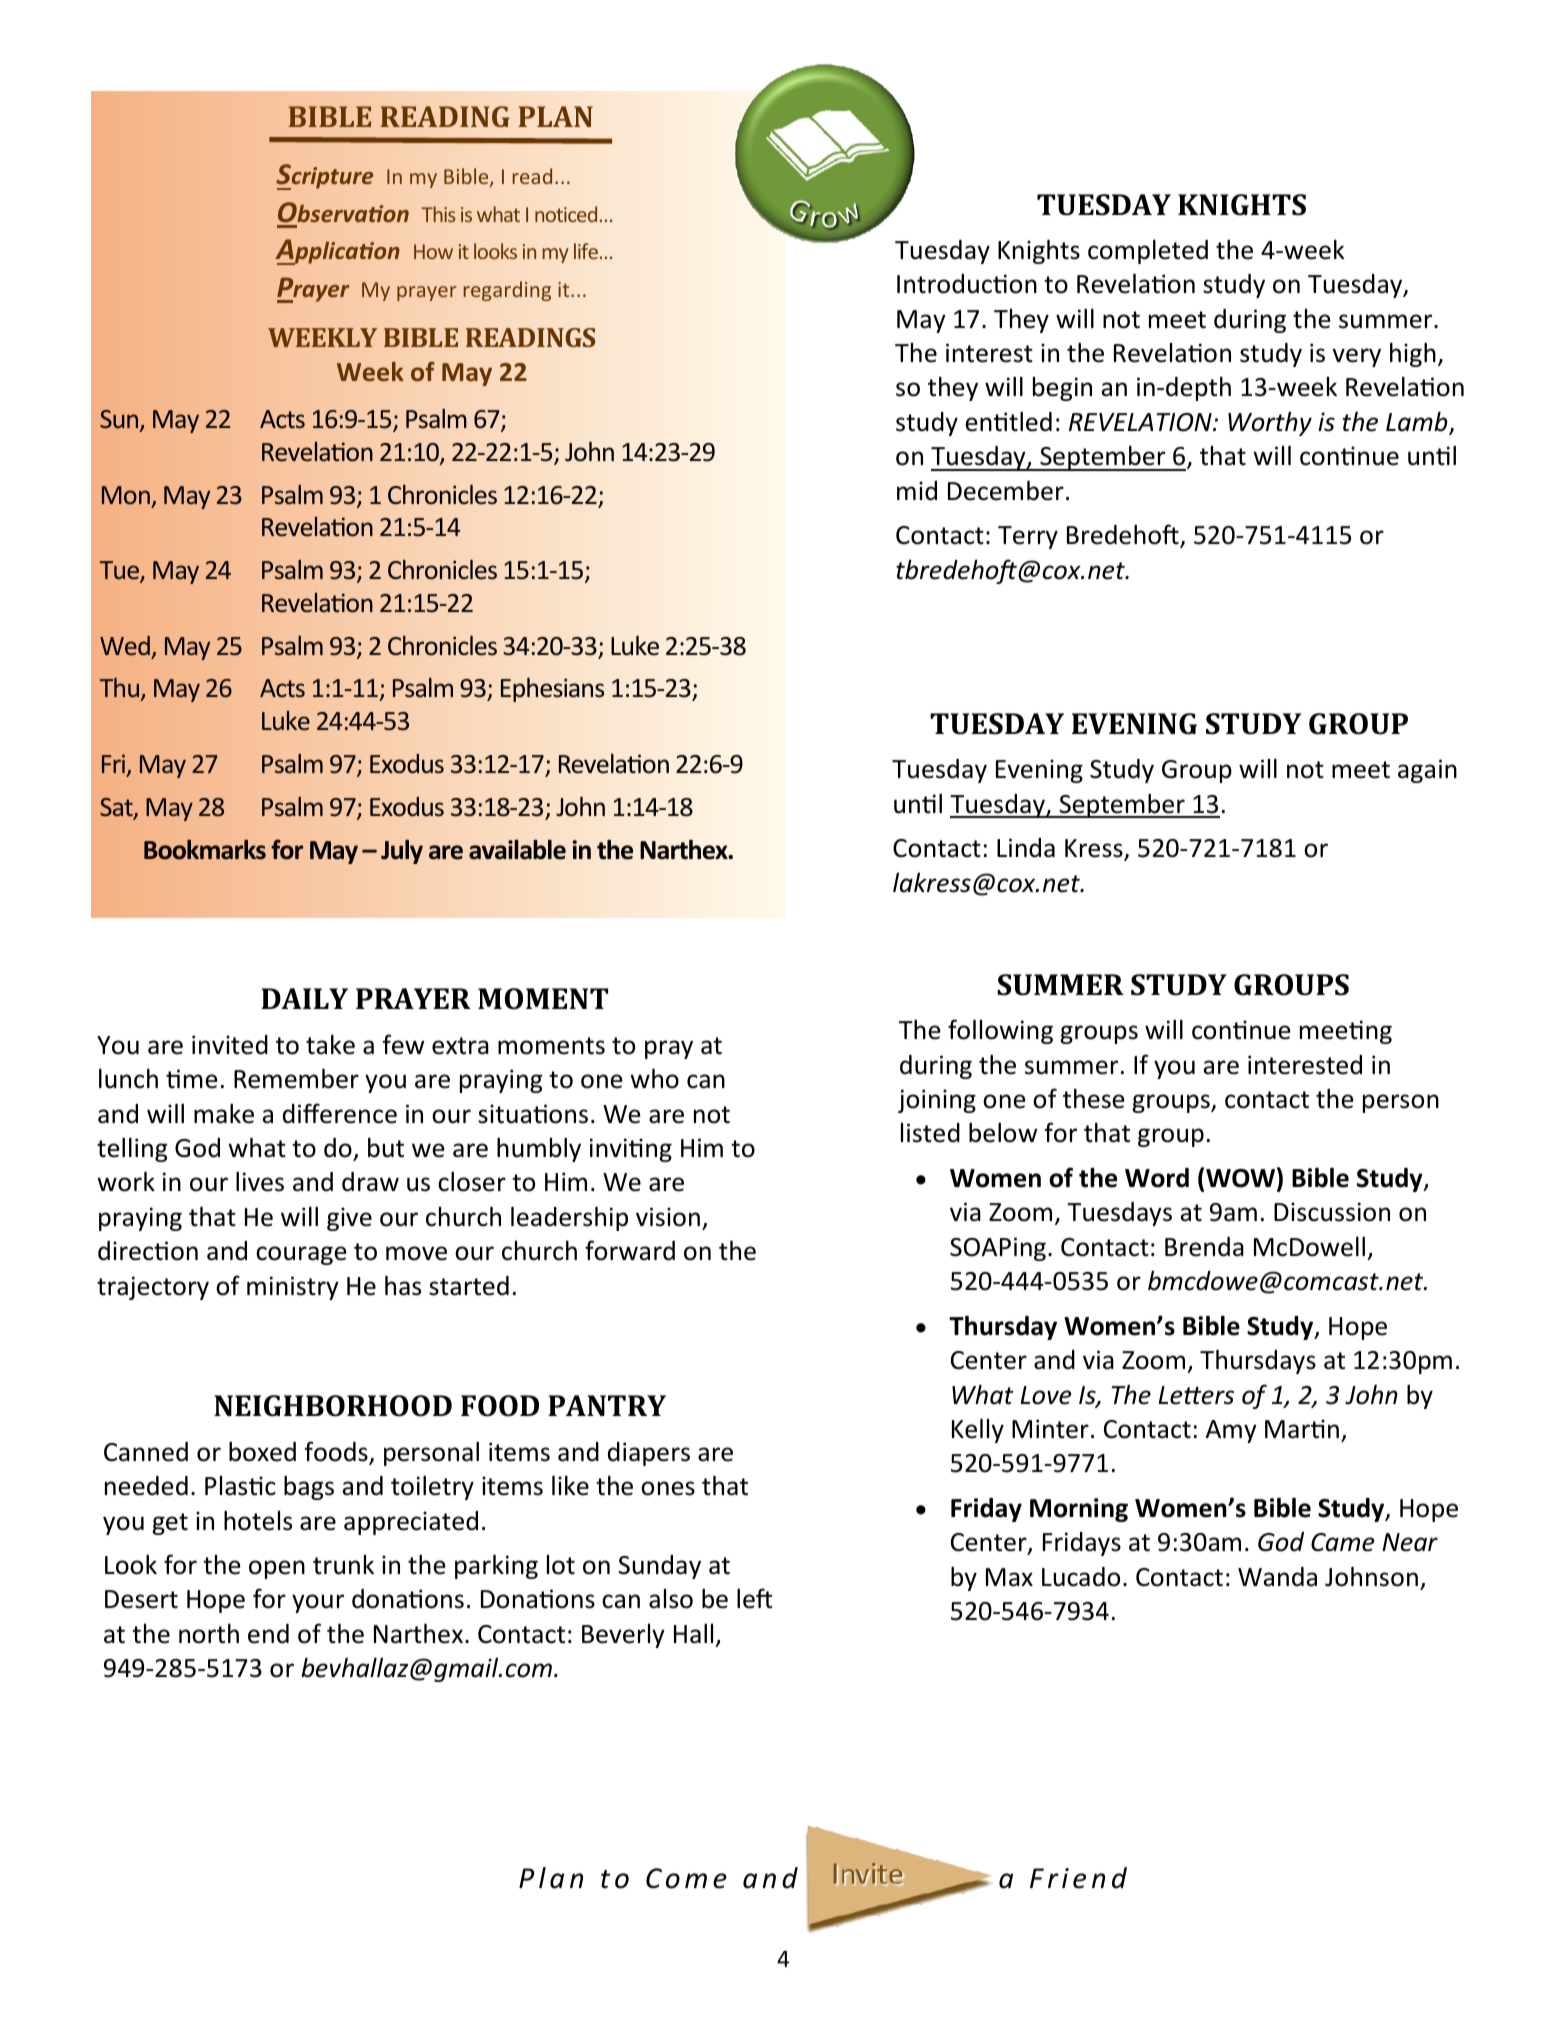 The height and width of the screenshot is (2027, 1567). Describe the element at coordinates (552, 690) in the screenshot. I see `Ephesians` at that location.
